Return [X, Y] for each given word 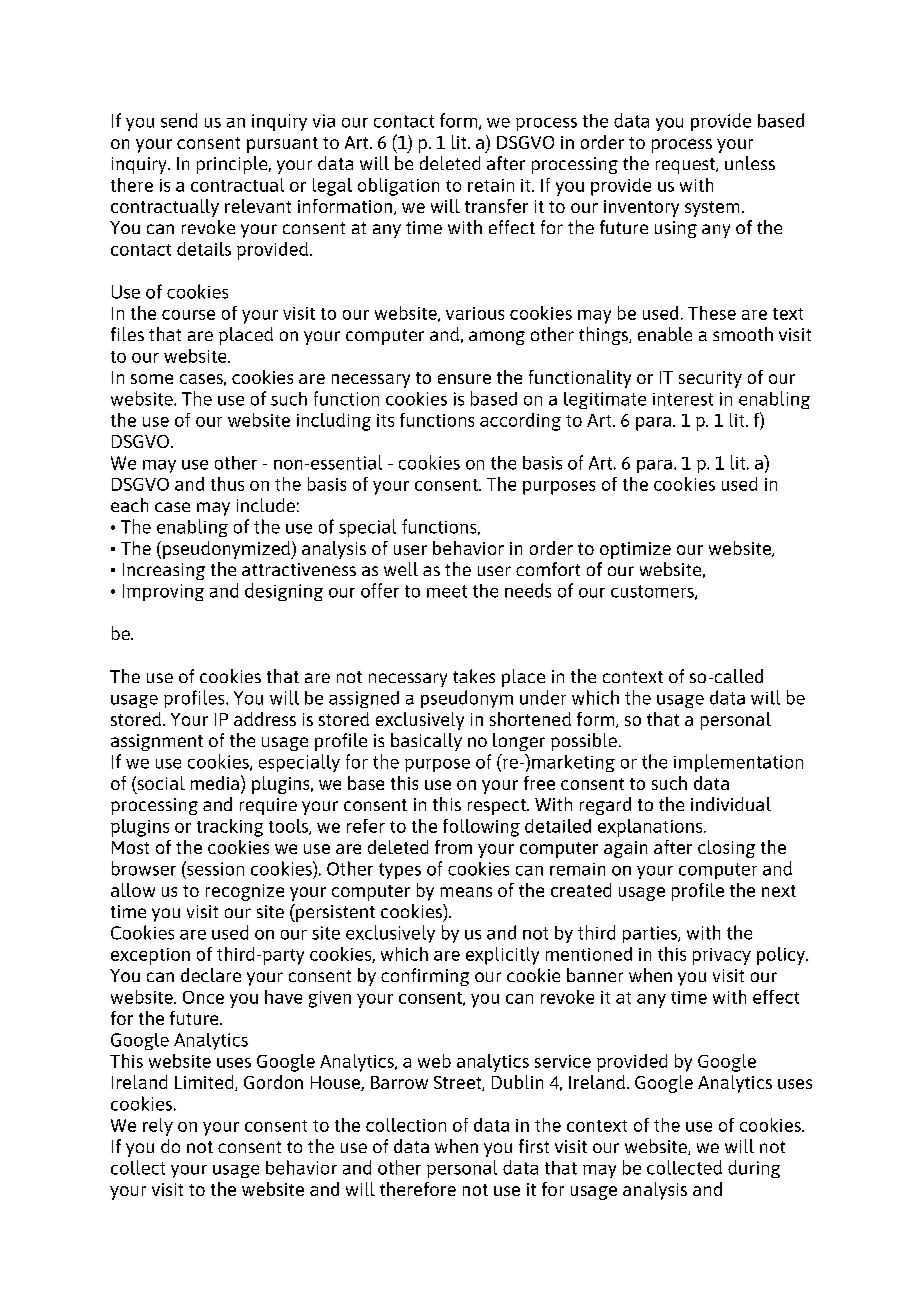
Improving [163, 592]
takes [474, 676]
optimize [635, 550]
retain [491, 185]
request [686, 166]
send [179, 120]
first [534, 1146]
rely [158, 1127]
